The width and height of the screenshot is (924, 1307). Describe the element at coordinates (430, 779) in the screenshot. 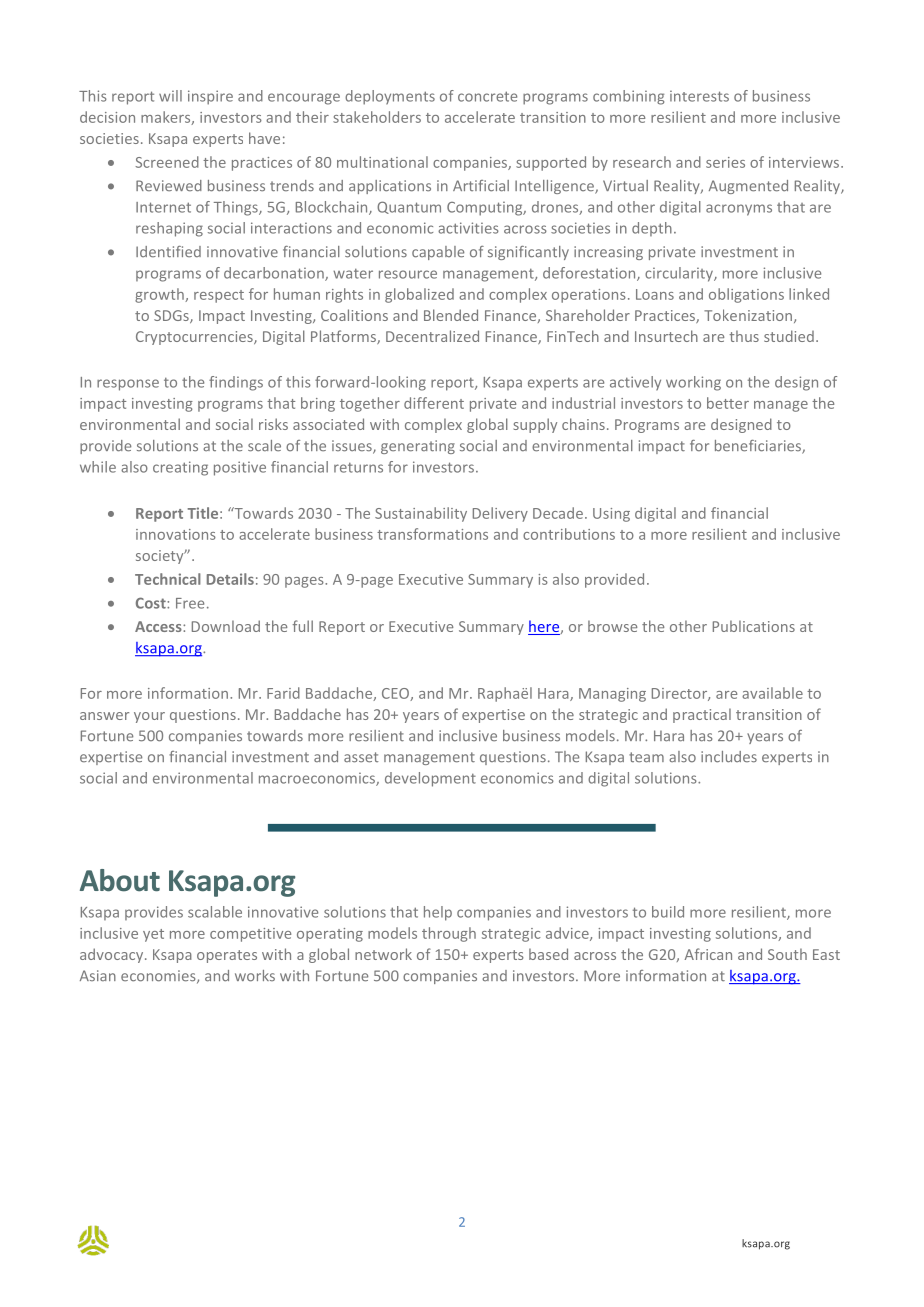

I see `development` at that location.
